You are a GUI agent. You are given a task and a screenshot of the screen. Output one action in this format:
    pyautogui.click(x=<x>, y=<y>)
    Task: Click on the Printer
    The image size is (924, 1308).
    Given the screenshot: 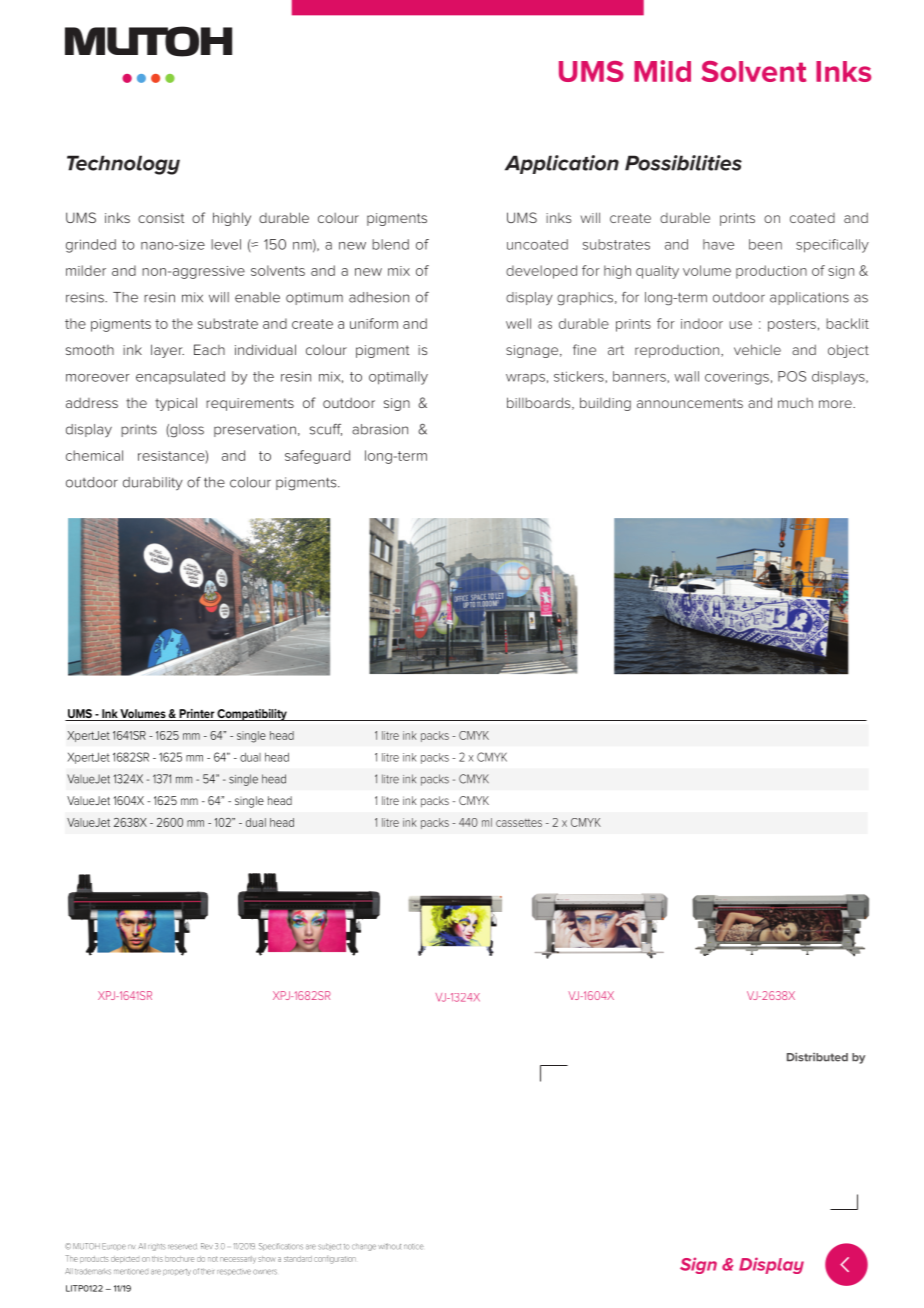 What is the action you would take?
    pyautogui.click(x=196, y=715)
